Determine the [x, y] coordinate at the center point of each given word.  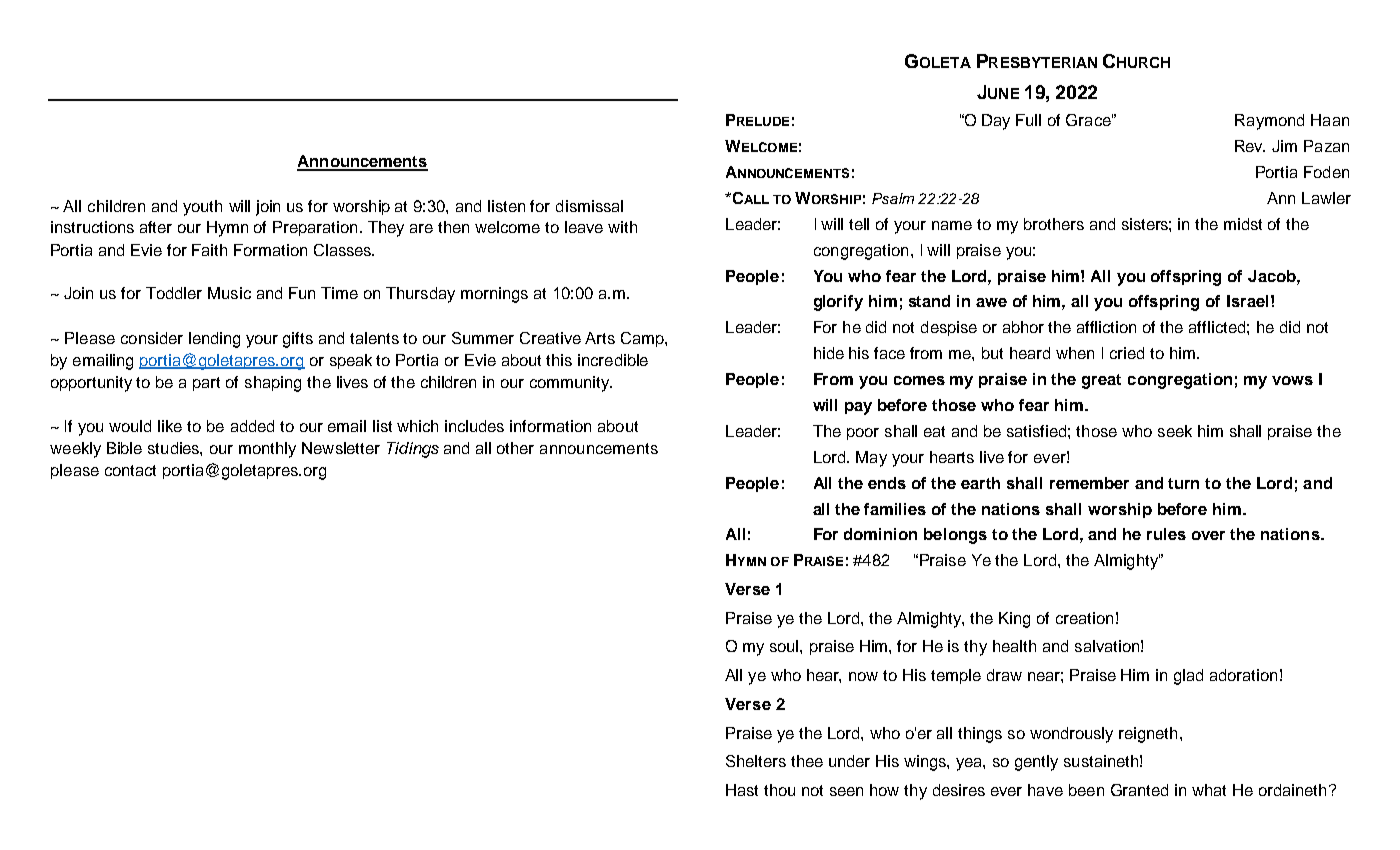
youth [202, 208]
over [1208, 535]
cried [1127, 353]
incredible [613, 360]
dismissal [589, 206]
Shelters [756, 761]
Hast [742, 790]
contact [130, 470]
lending [214, 340]
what [1209, 790]
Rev [1250, 146]
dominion [880, 534]
